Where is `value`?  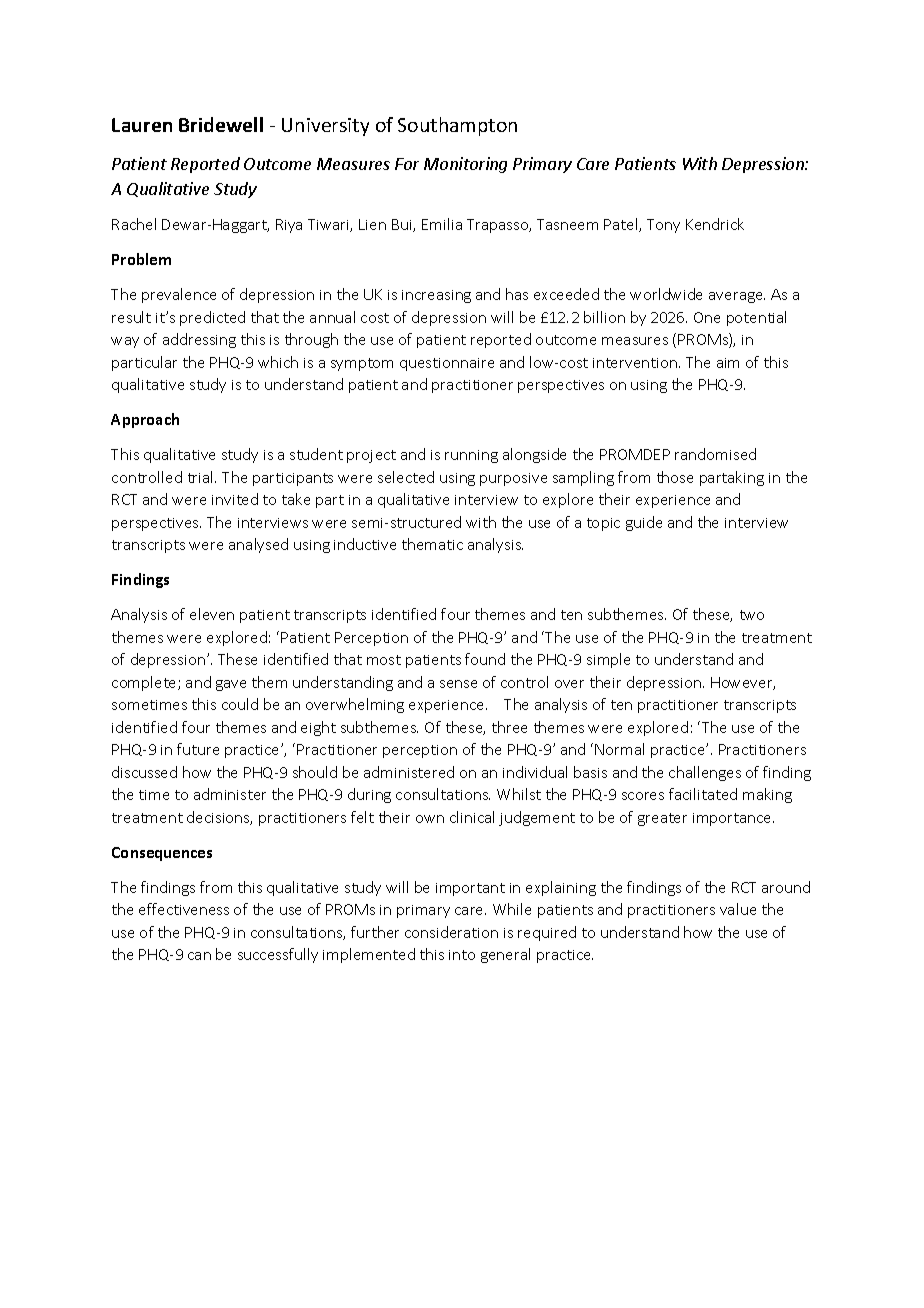 value is located at coordinates (738, 909).
